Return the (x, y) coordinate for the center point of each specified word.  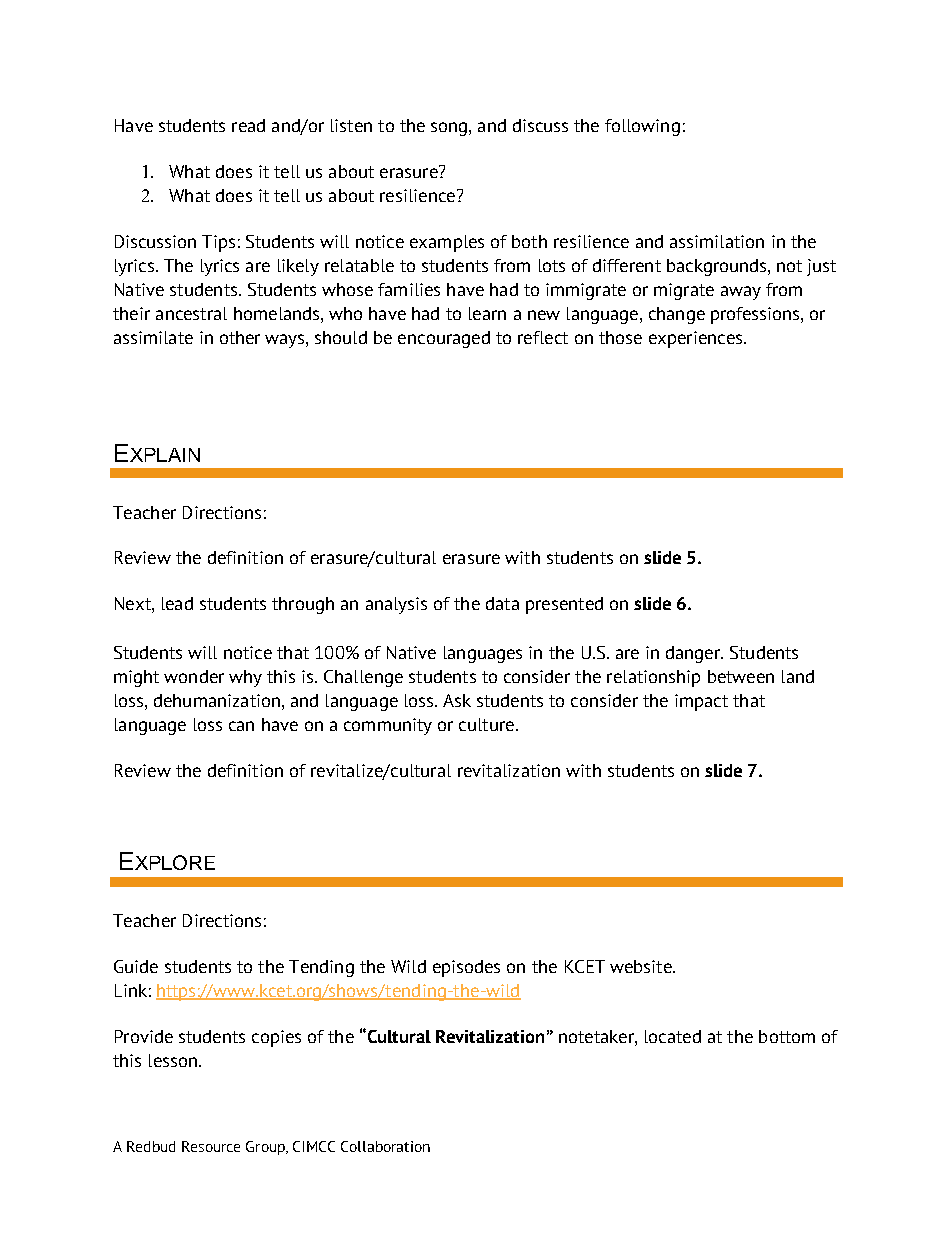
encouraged (444, 339)
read (248, 125)
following (642, 127)
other (240, 337)
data (502, 603)
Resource (211, 1146)
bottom (787, 1036)
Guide (136, 966)
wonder (194, 676)
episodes (466, 968)
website (642, 966)
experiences (697, 339)
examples (447, 243)
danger (694, 654)
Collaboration (385, 1146)
